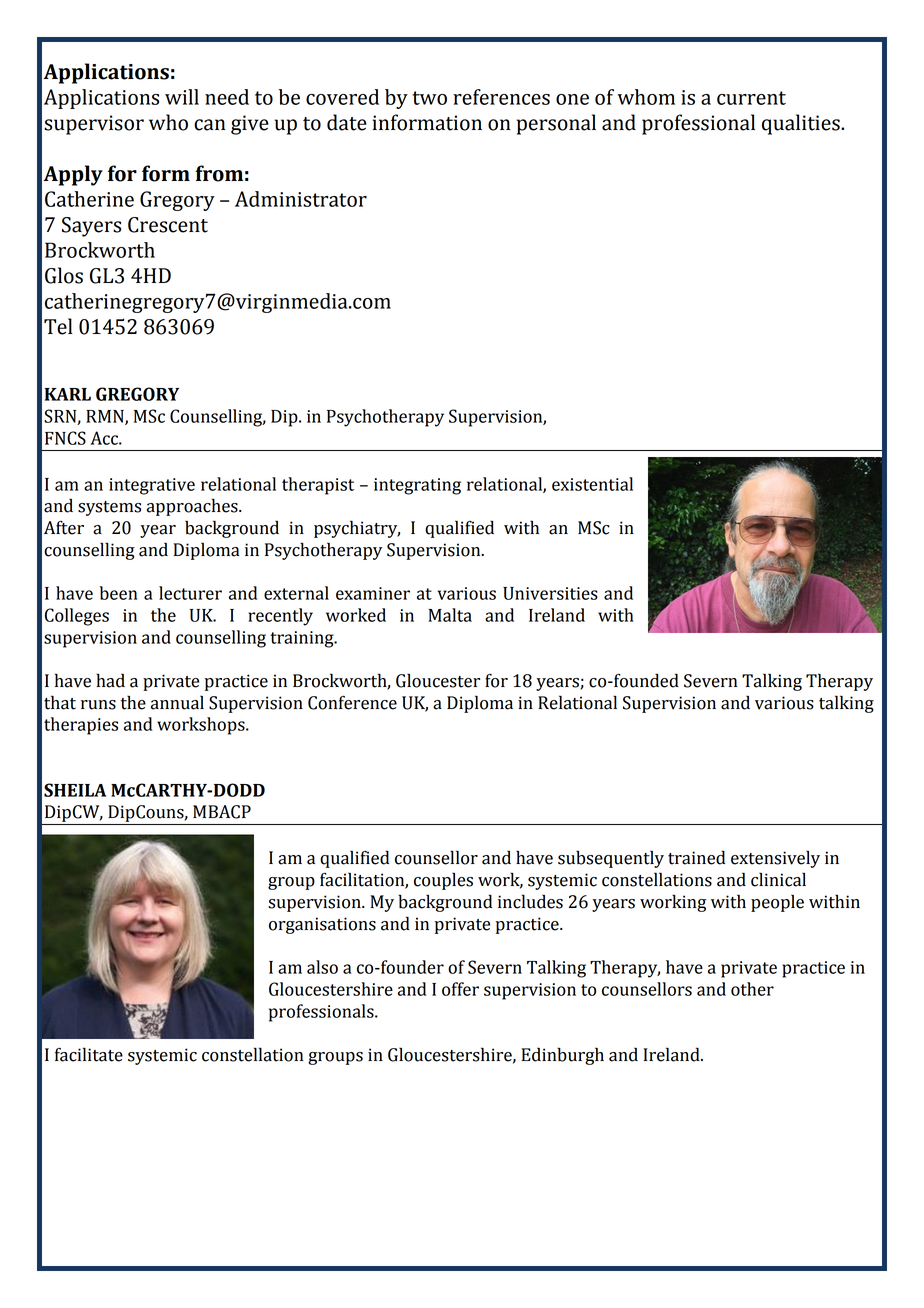  What do you see at coordinates (443, 881) in the screenshot?
I see `couples` at bounding box center [443, 881].
